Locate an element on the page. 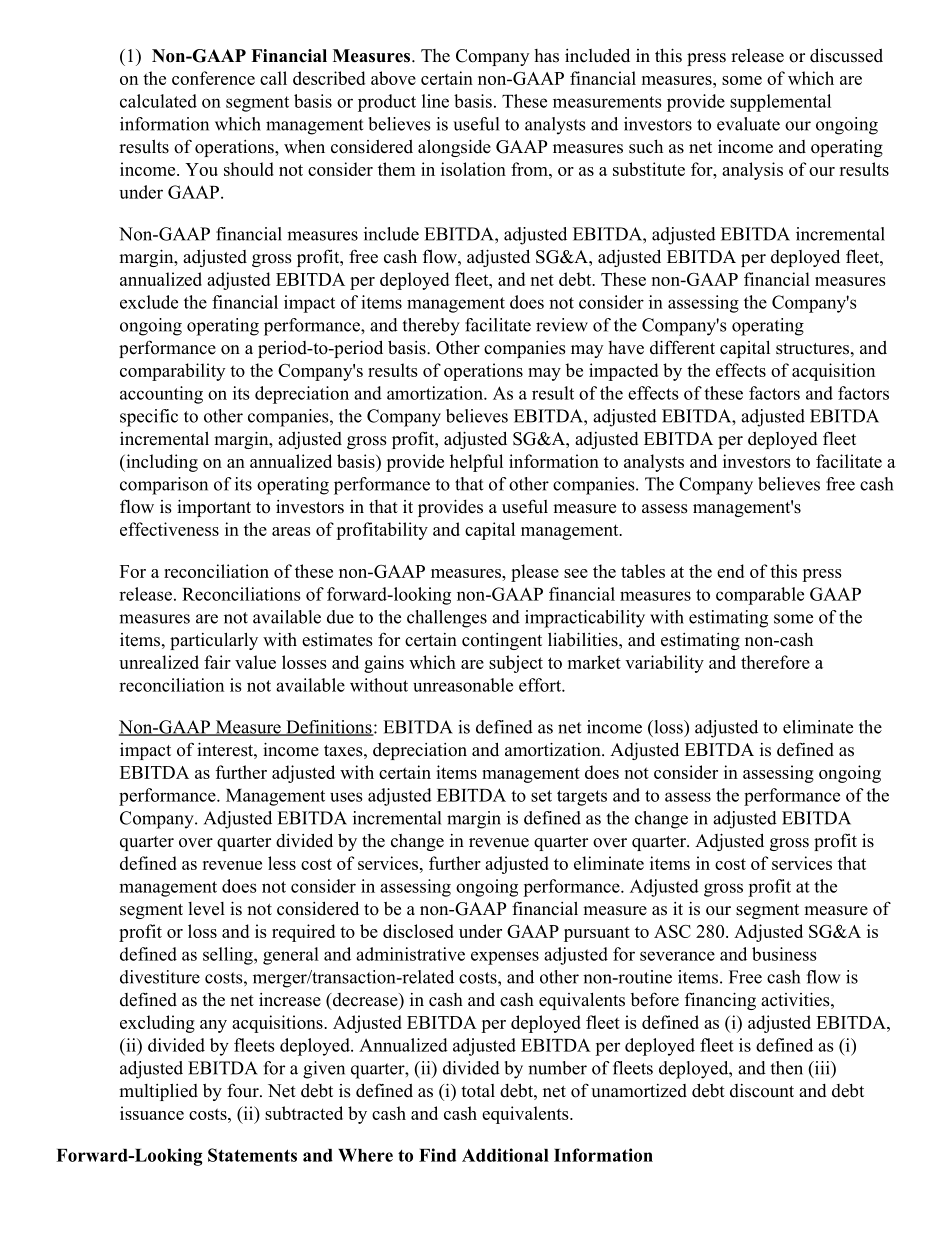 This image has height=1233, width=952. comparable is located at coordinates (760, 596).
